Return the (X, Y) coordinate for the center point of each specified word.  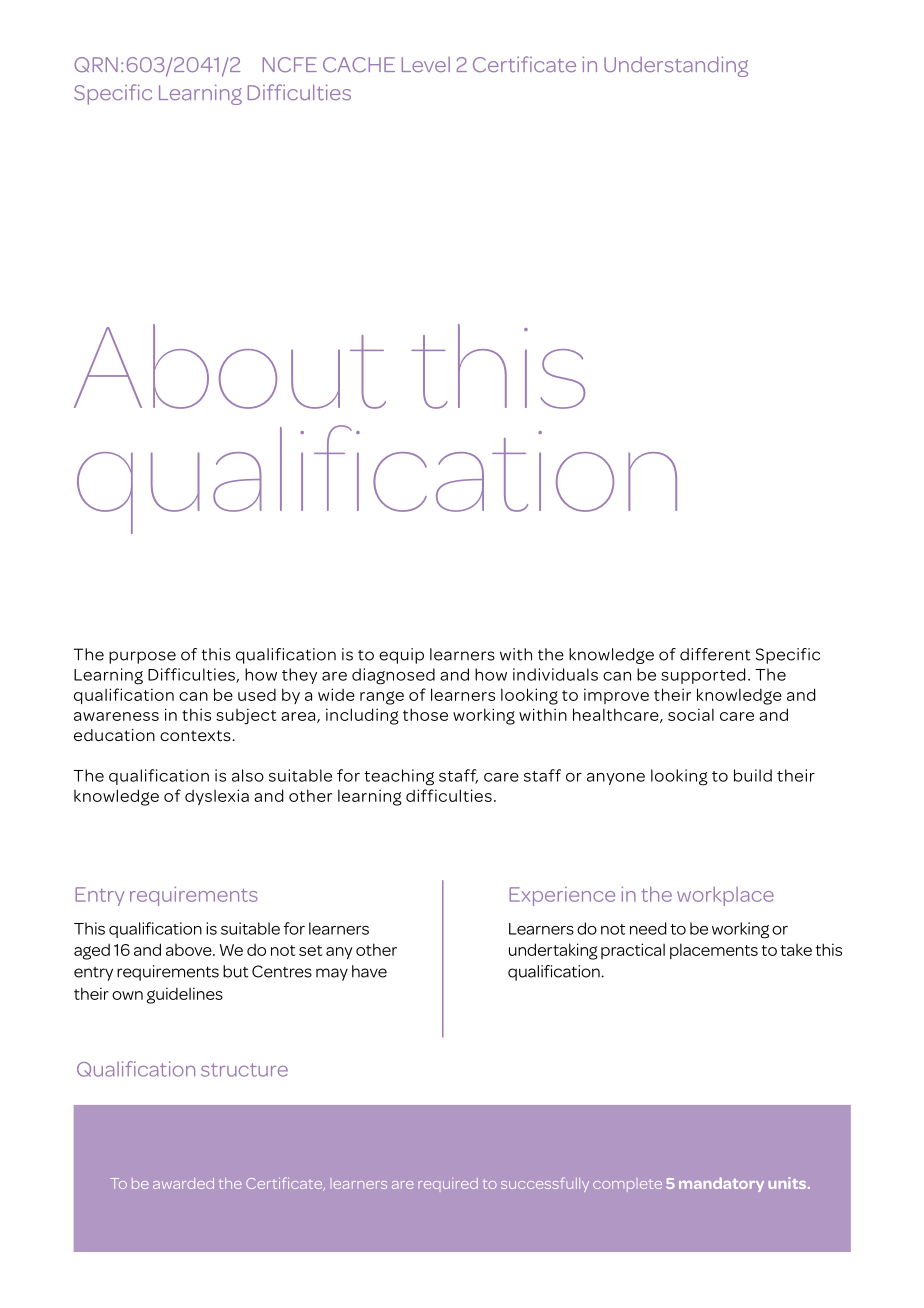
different (715, 654)
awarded (183, 1183)
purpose (142, 657)
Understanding (676, 66)
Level (426, 64)
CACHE (359, 65)
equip (401, 656)
